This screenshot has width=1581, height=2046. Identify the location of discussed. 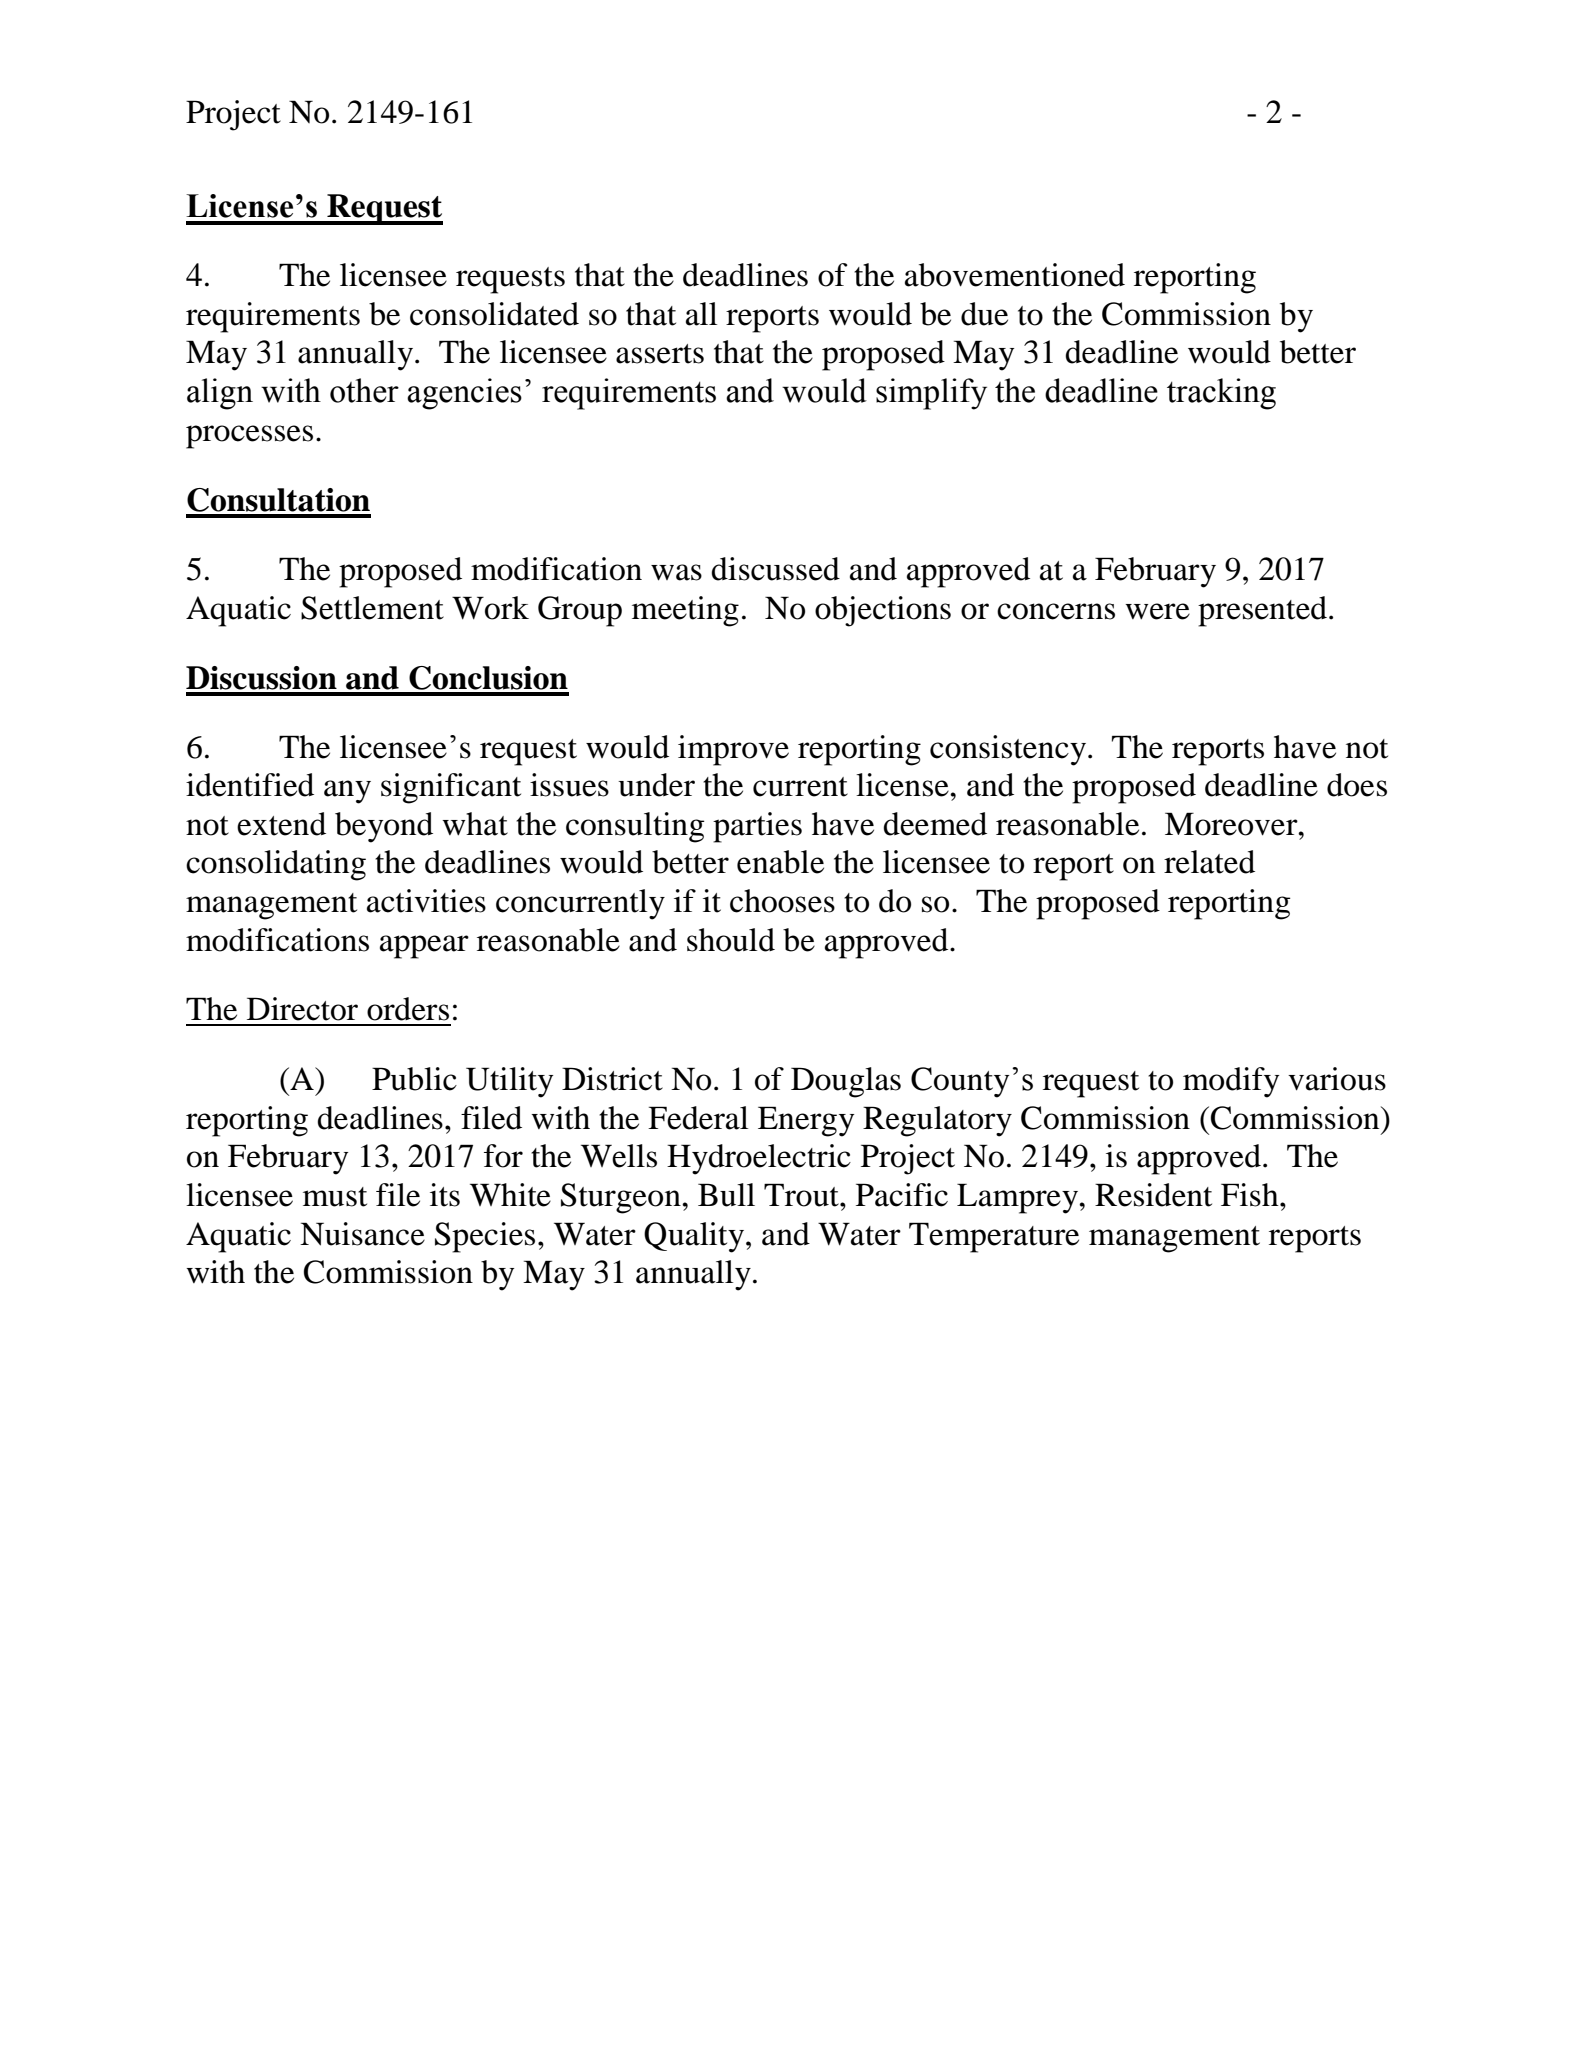
(776, 569).
